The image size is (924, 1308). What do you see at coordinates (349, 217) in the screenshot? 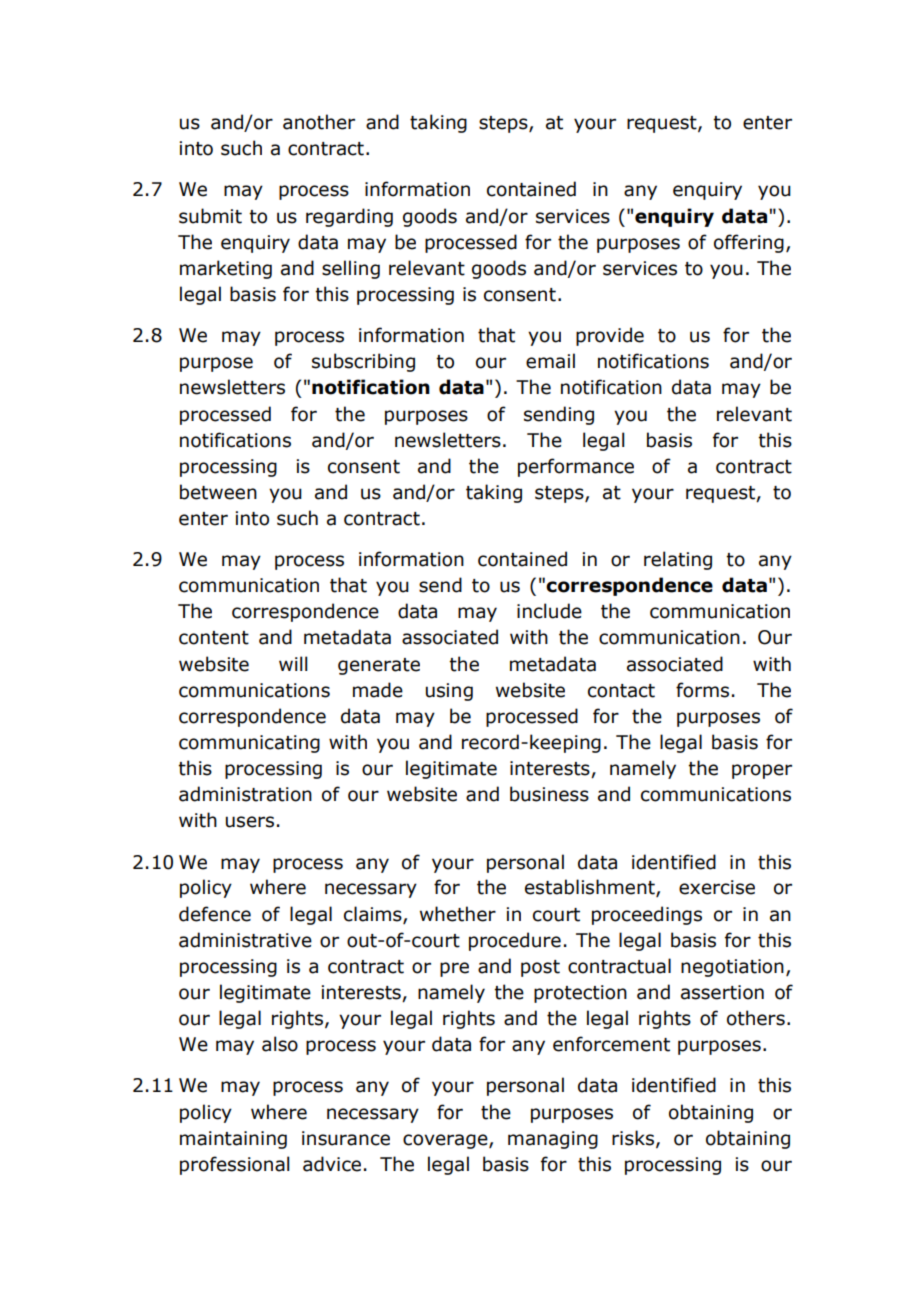
I see `regarding` at bounding box center [349, 217].
